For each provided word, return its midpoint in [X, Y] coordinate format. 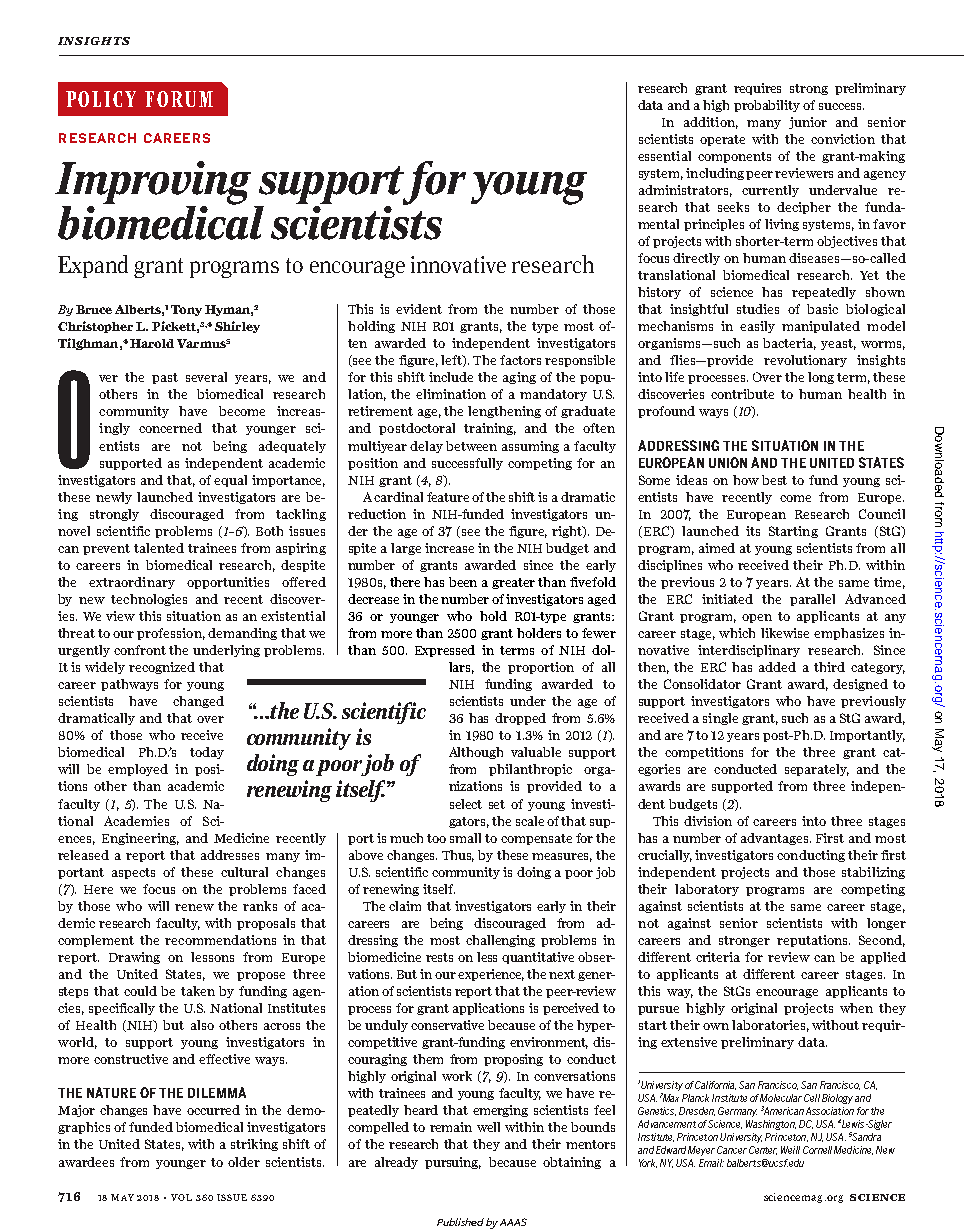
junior [808, 123]
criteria [718, 957]
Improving [153, 184]
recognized [162, 668]
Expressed [445, 651]
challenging [500, 941]
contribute [742, 394]
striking [254, 1145]
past [165, 378]
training [490, 429]
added [777, 667]
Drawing [134, 958]
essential [664, 156]
